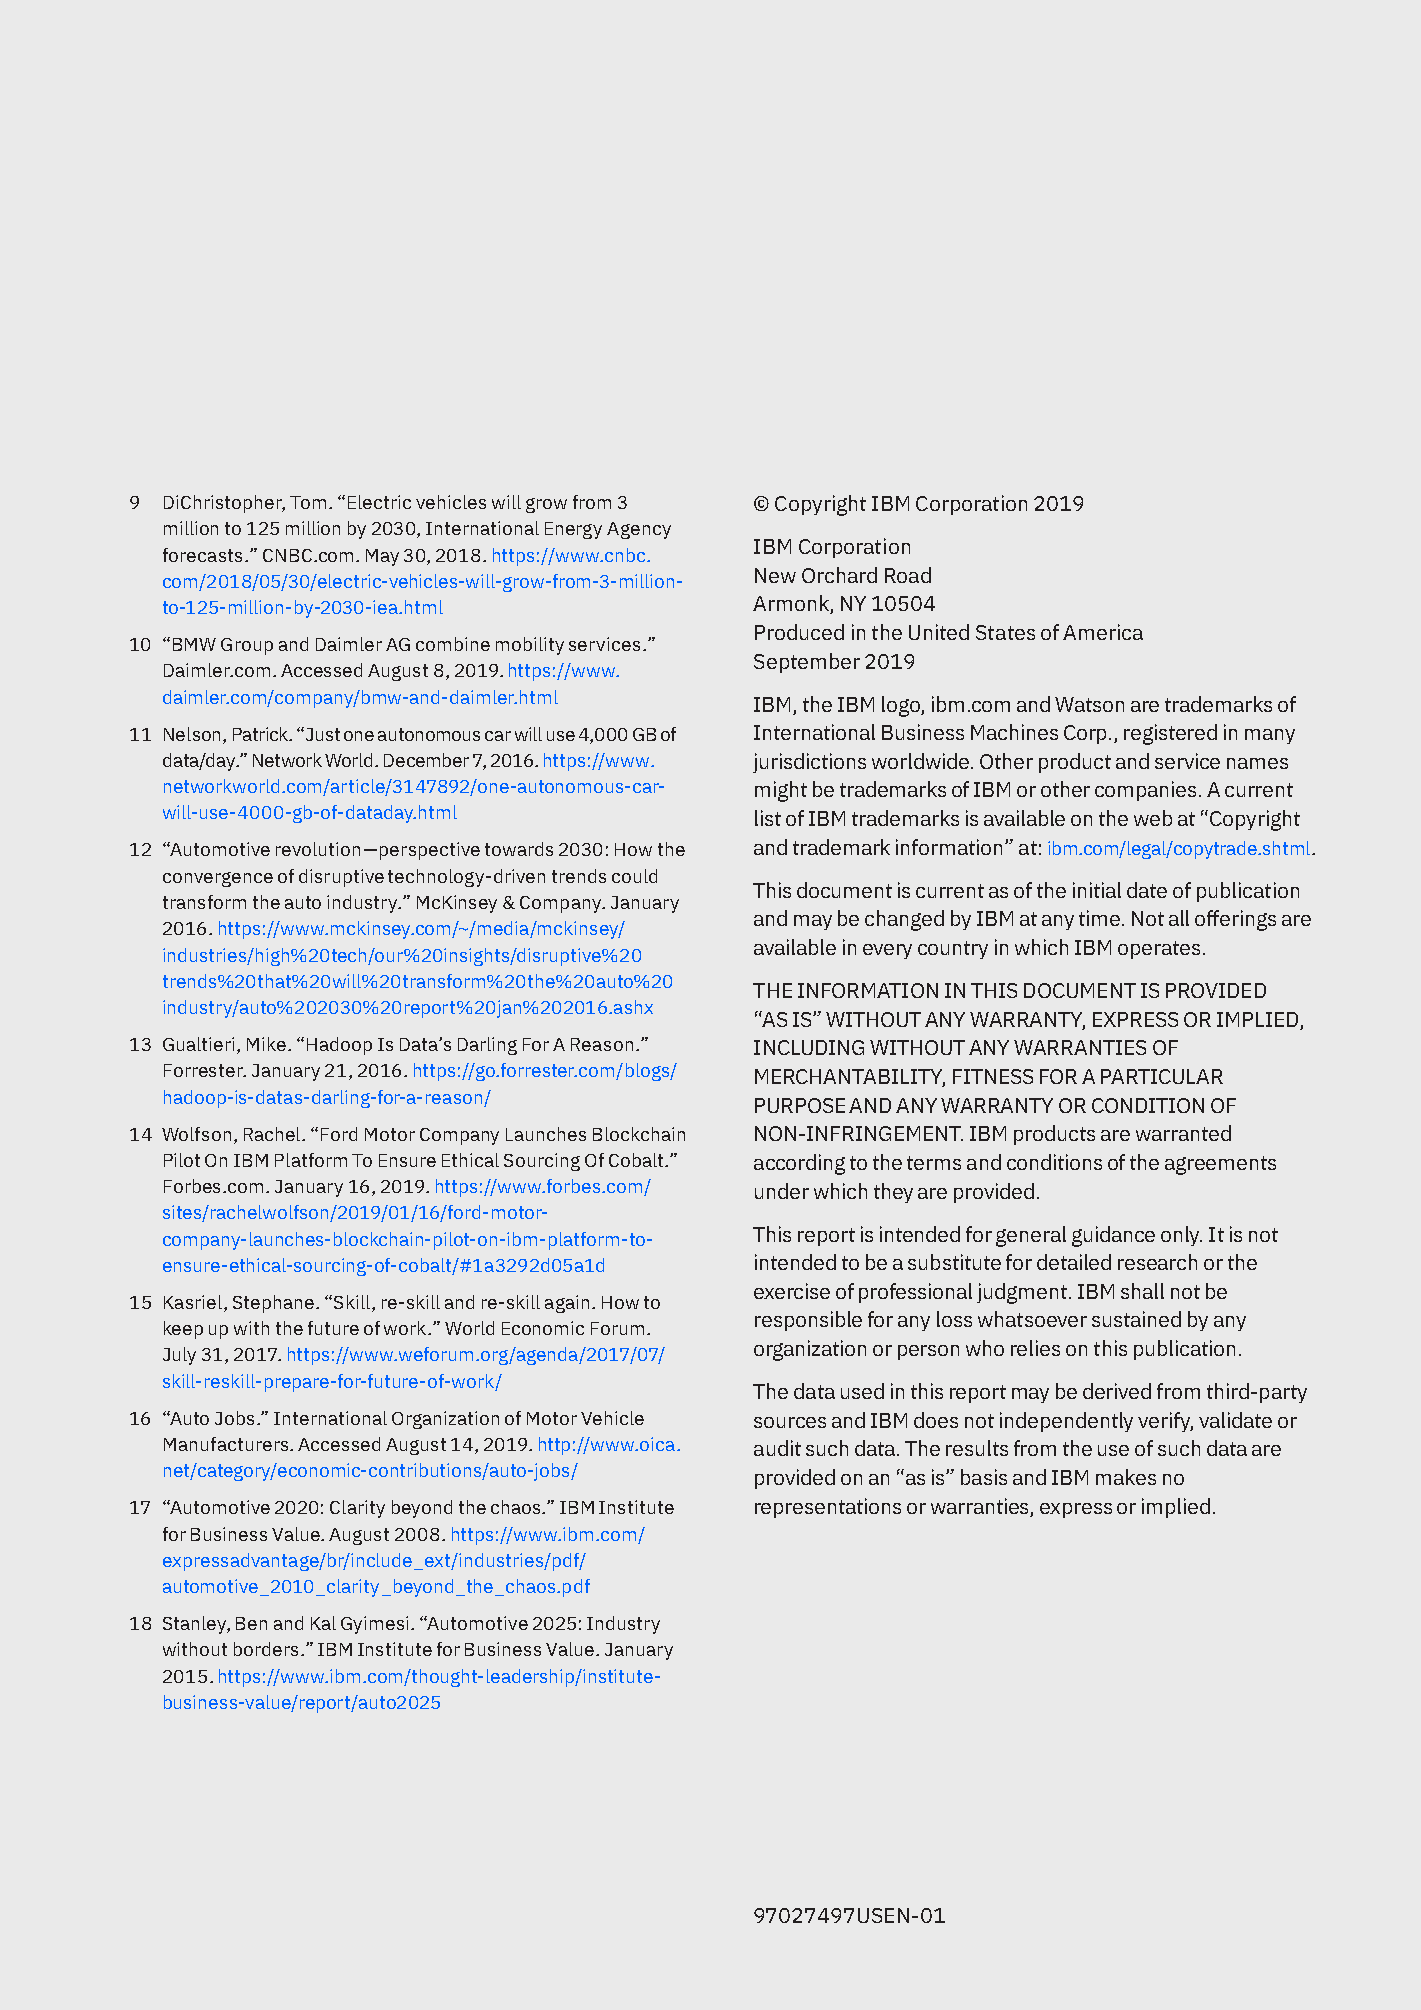 This image has height=2010, width=1421. I want to click on makes, so click(1126, 1477).
